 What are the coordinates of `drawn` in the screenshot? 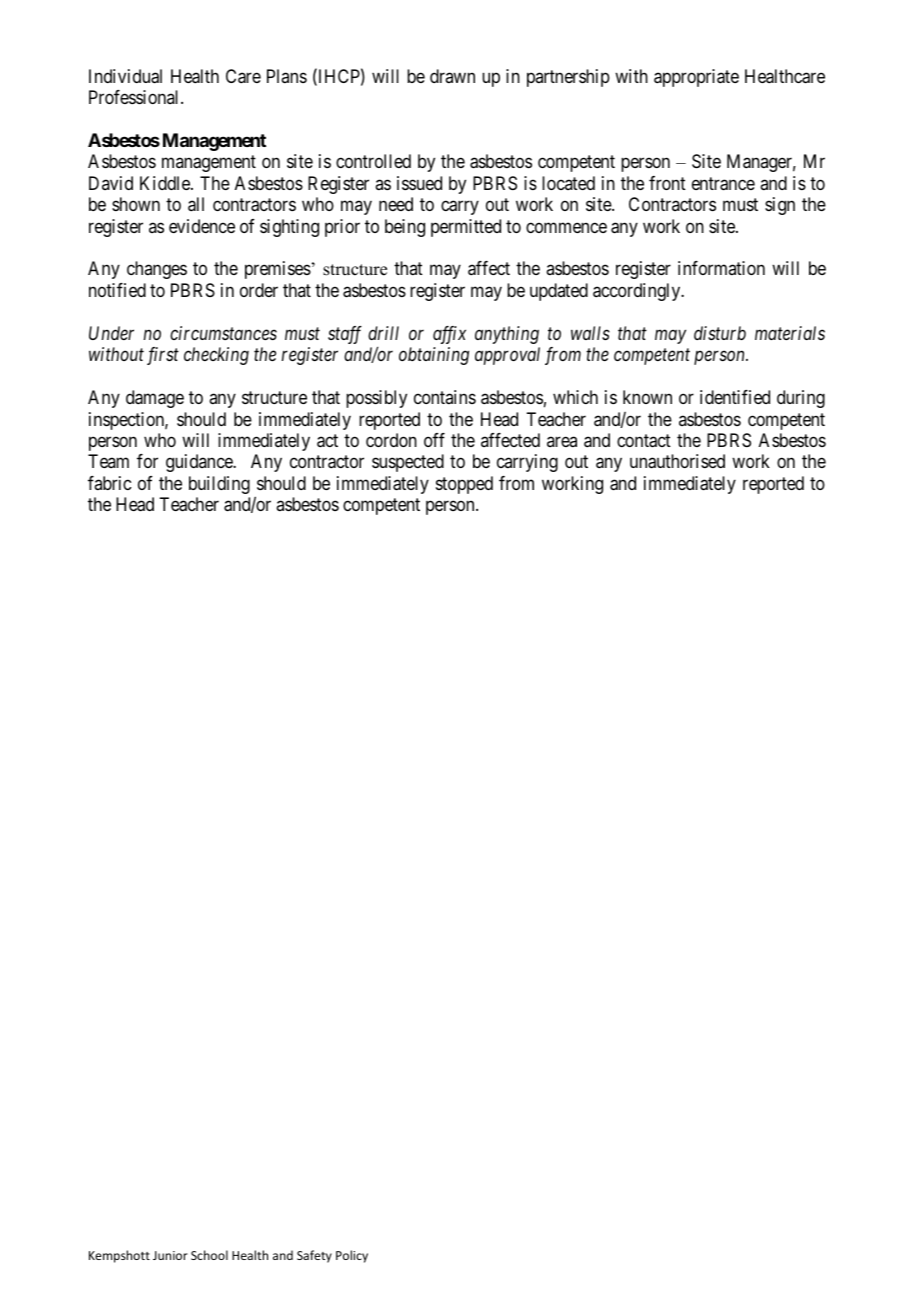 It's located at (452, 76).
